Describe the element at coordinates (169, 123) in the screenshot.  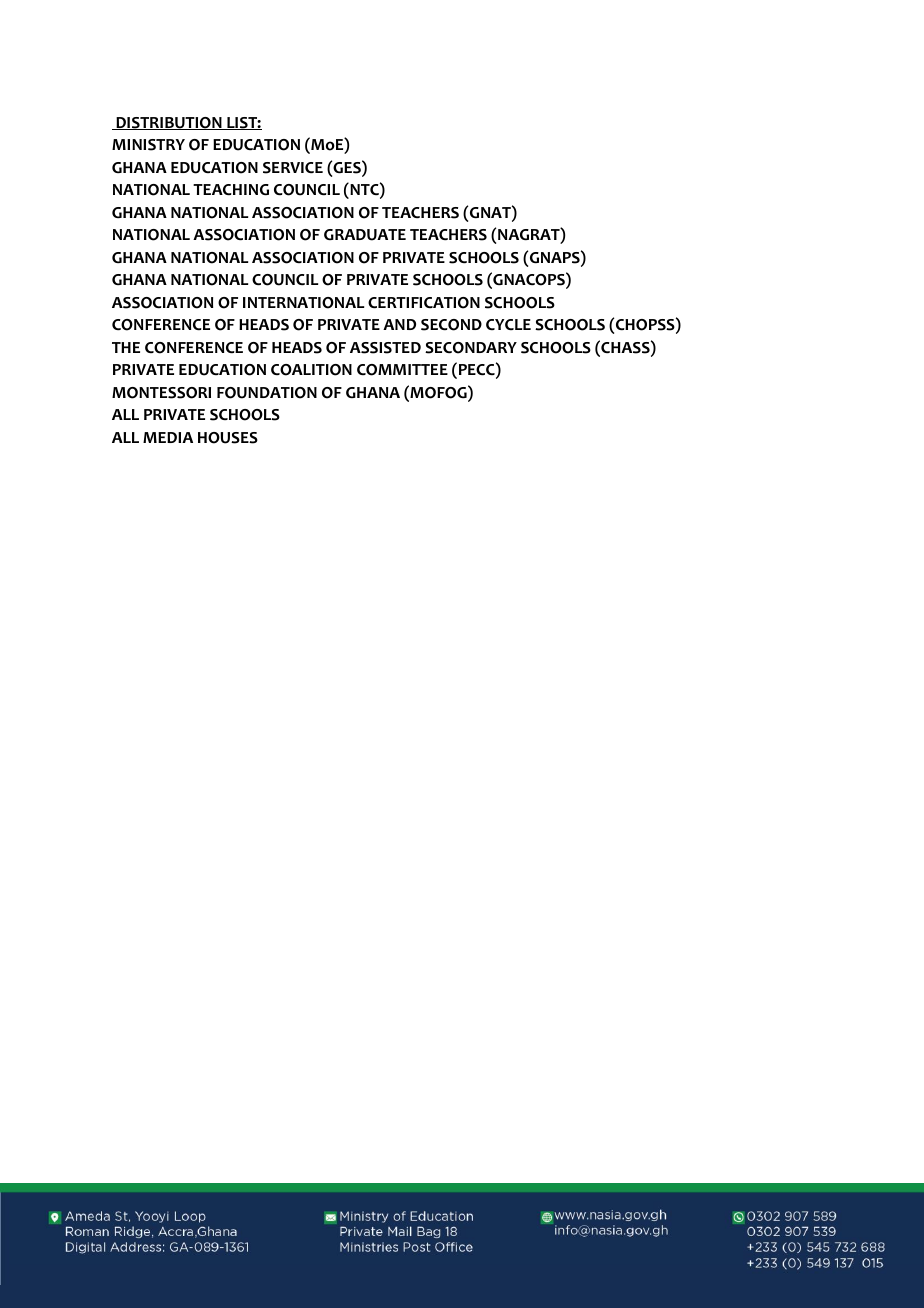
I see `DISTRIBUTION` at that location.
